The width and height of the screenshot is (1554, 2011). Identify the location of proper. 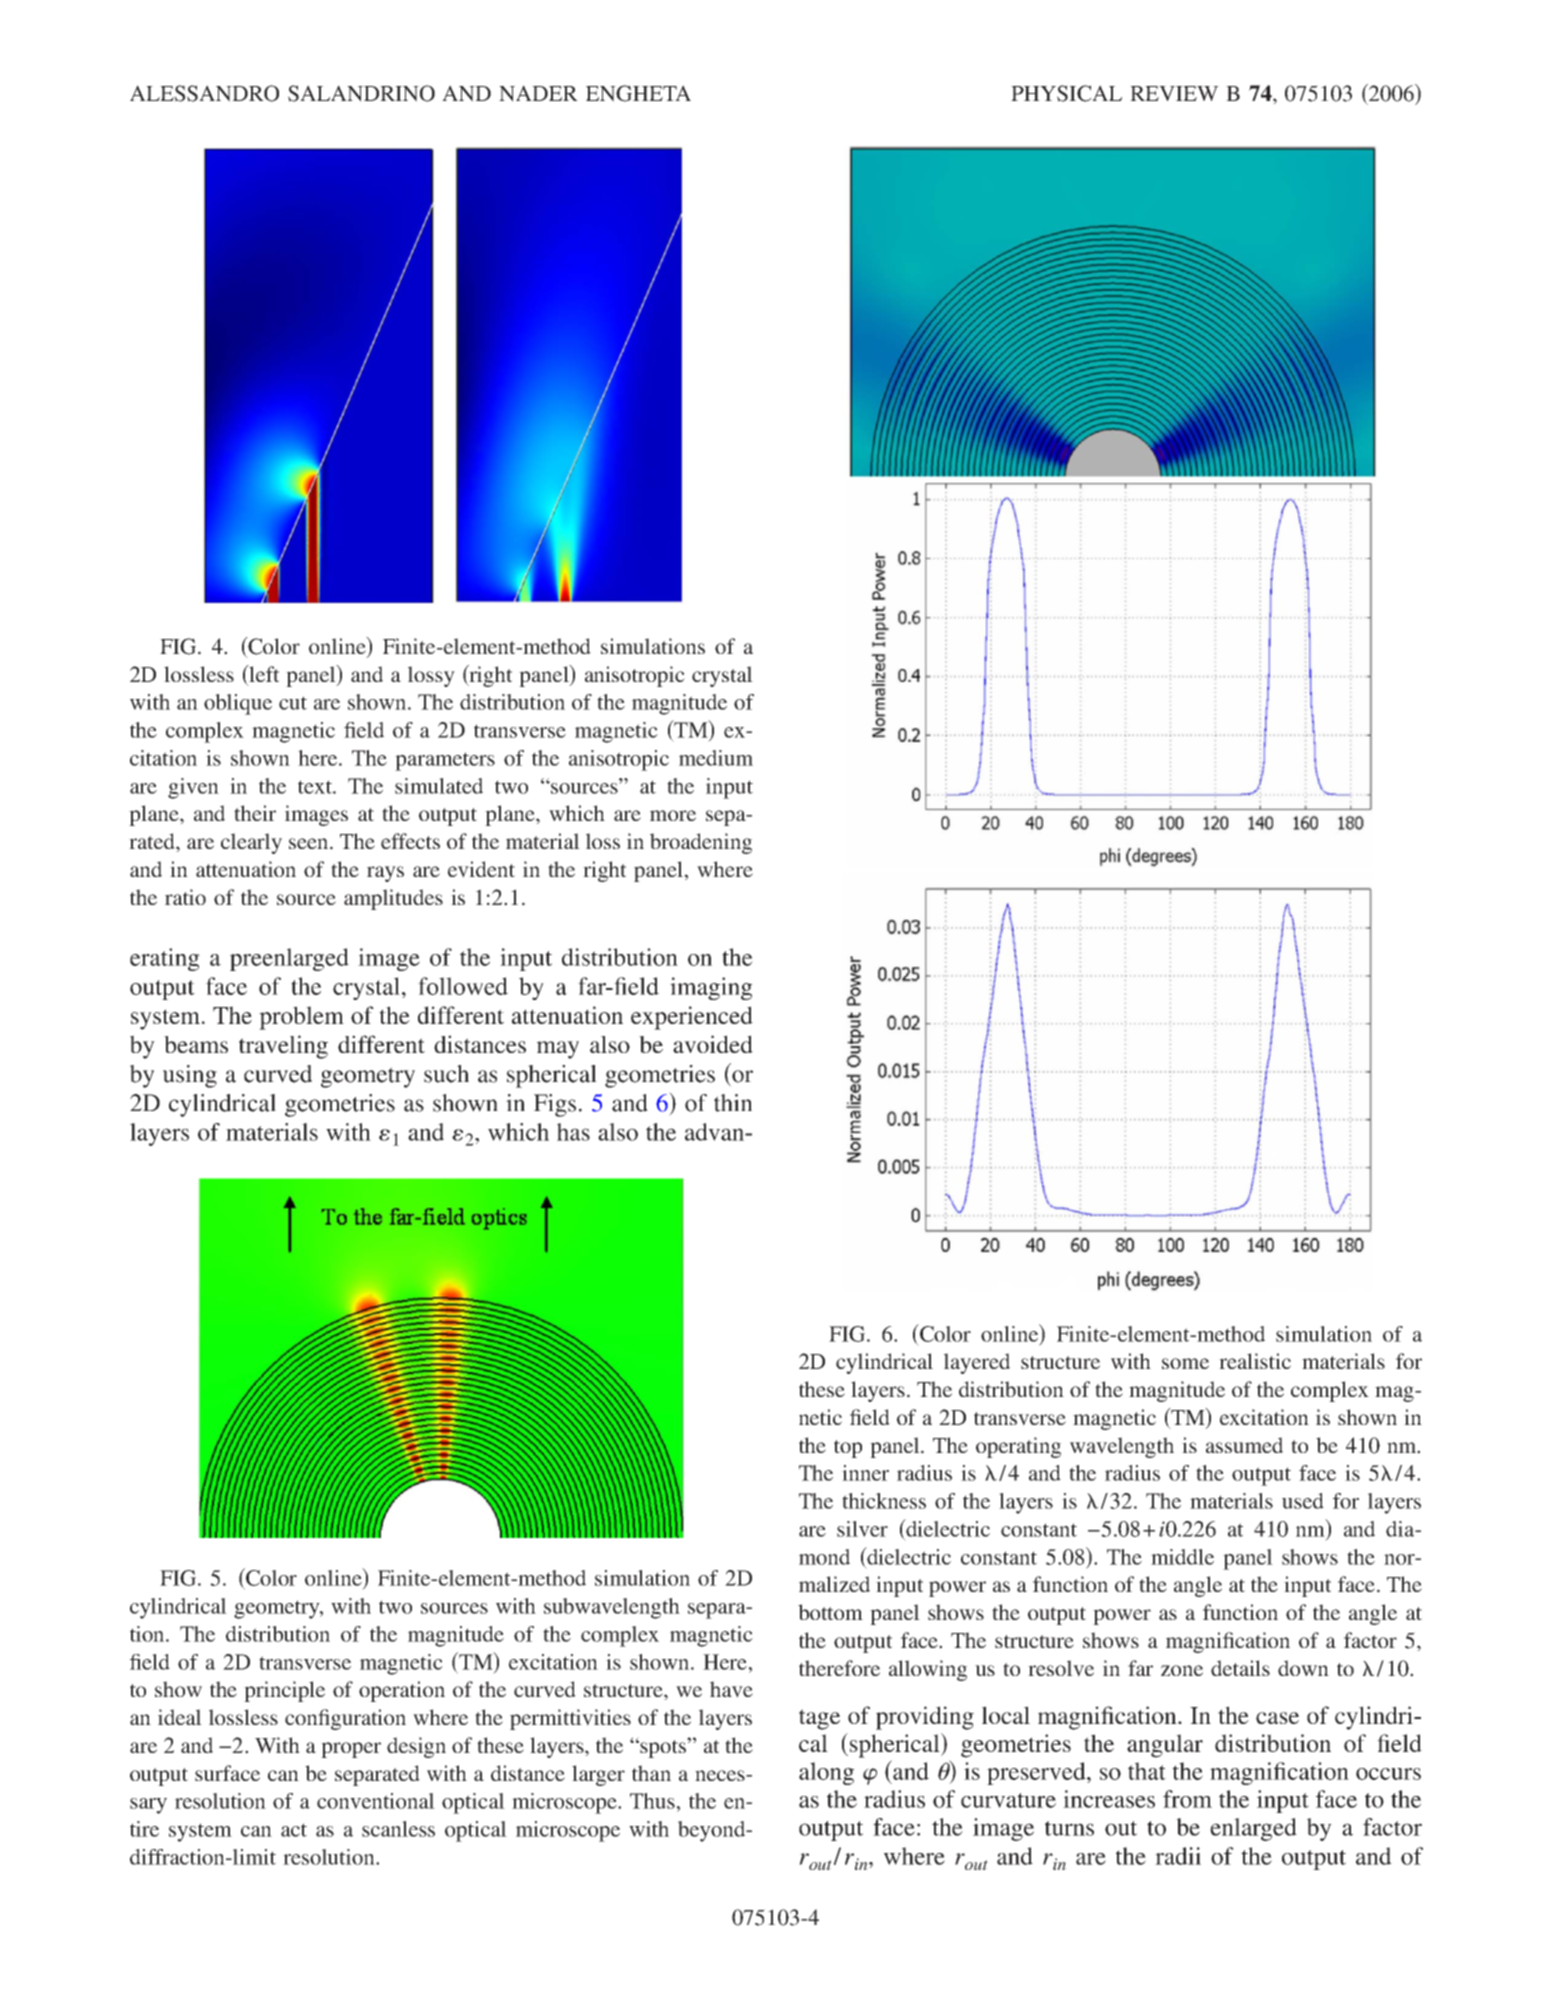
(351, 1750).
